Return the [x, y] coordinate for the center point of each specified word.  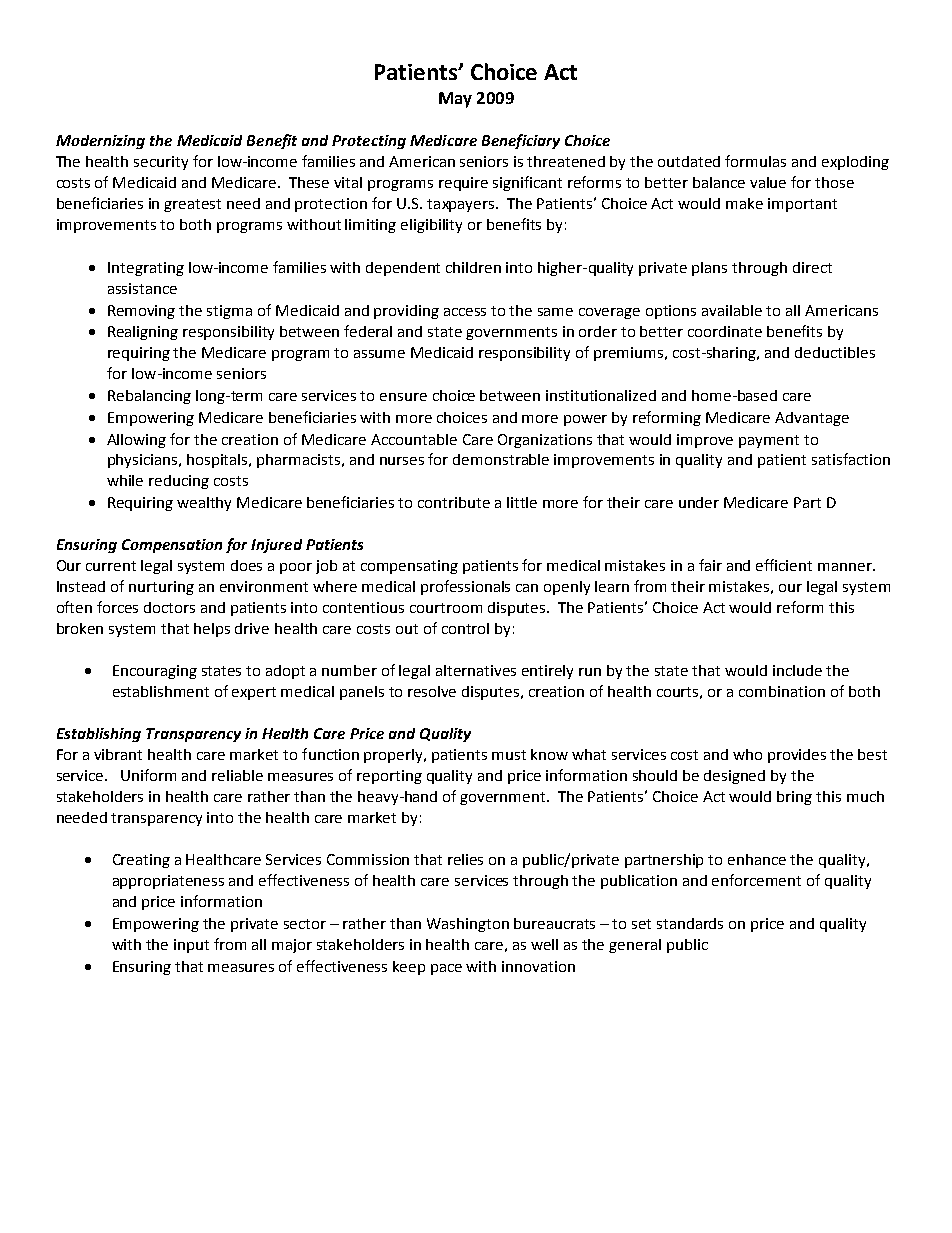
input [191, 946]
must [509, 755]
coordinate [725, 331]
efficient [784, 565]
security [161, 163]
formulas [755, 161]
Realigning [143, 333]
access [465, 312]
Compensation [172, 546]
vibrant [118, 754]
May [455, 100]
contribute [454, 502]
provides [797, 756]
